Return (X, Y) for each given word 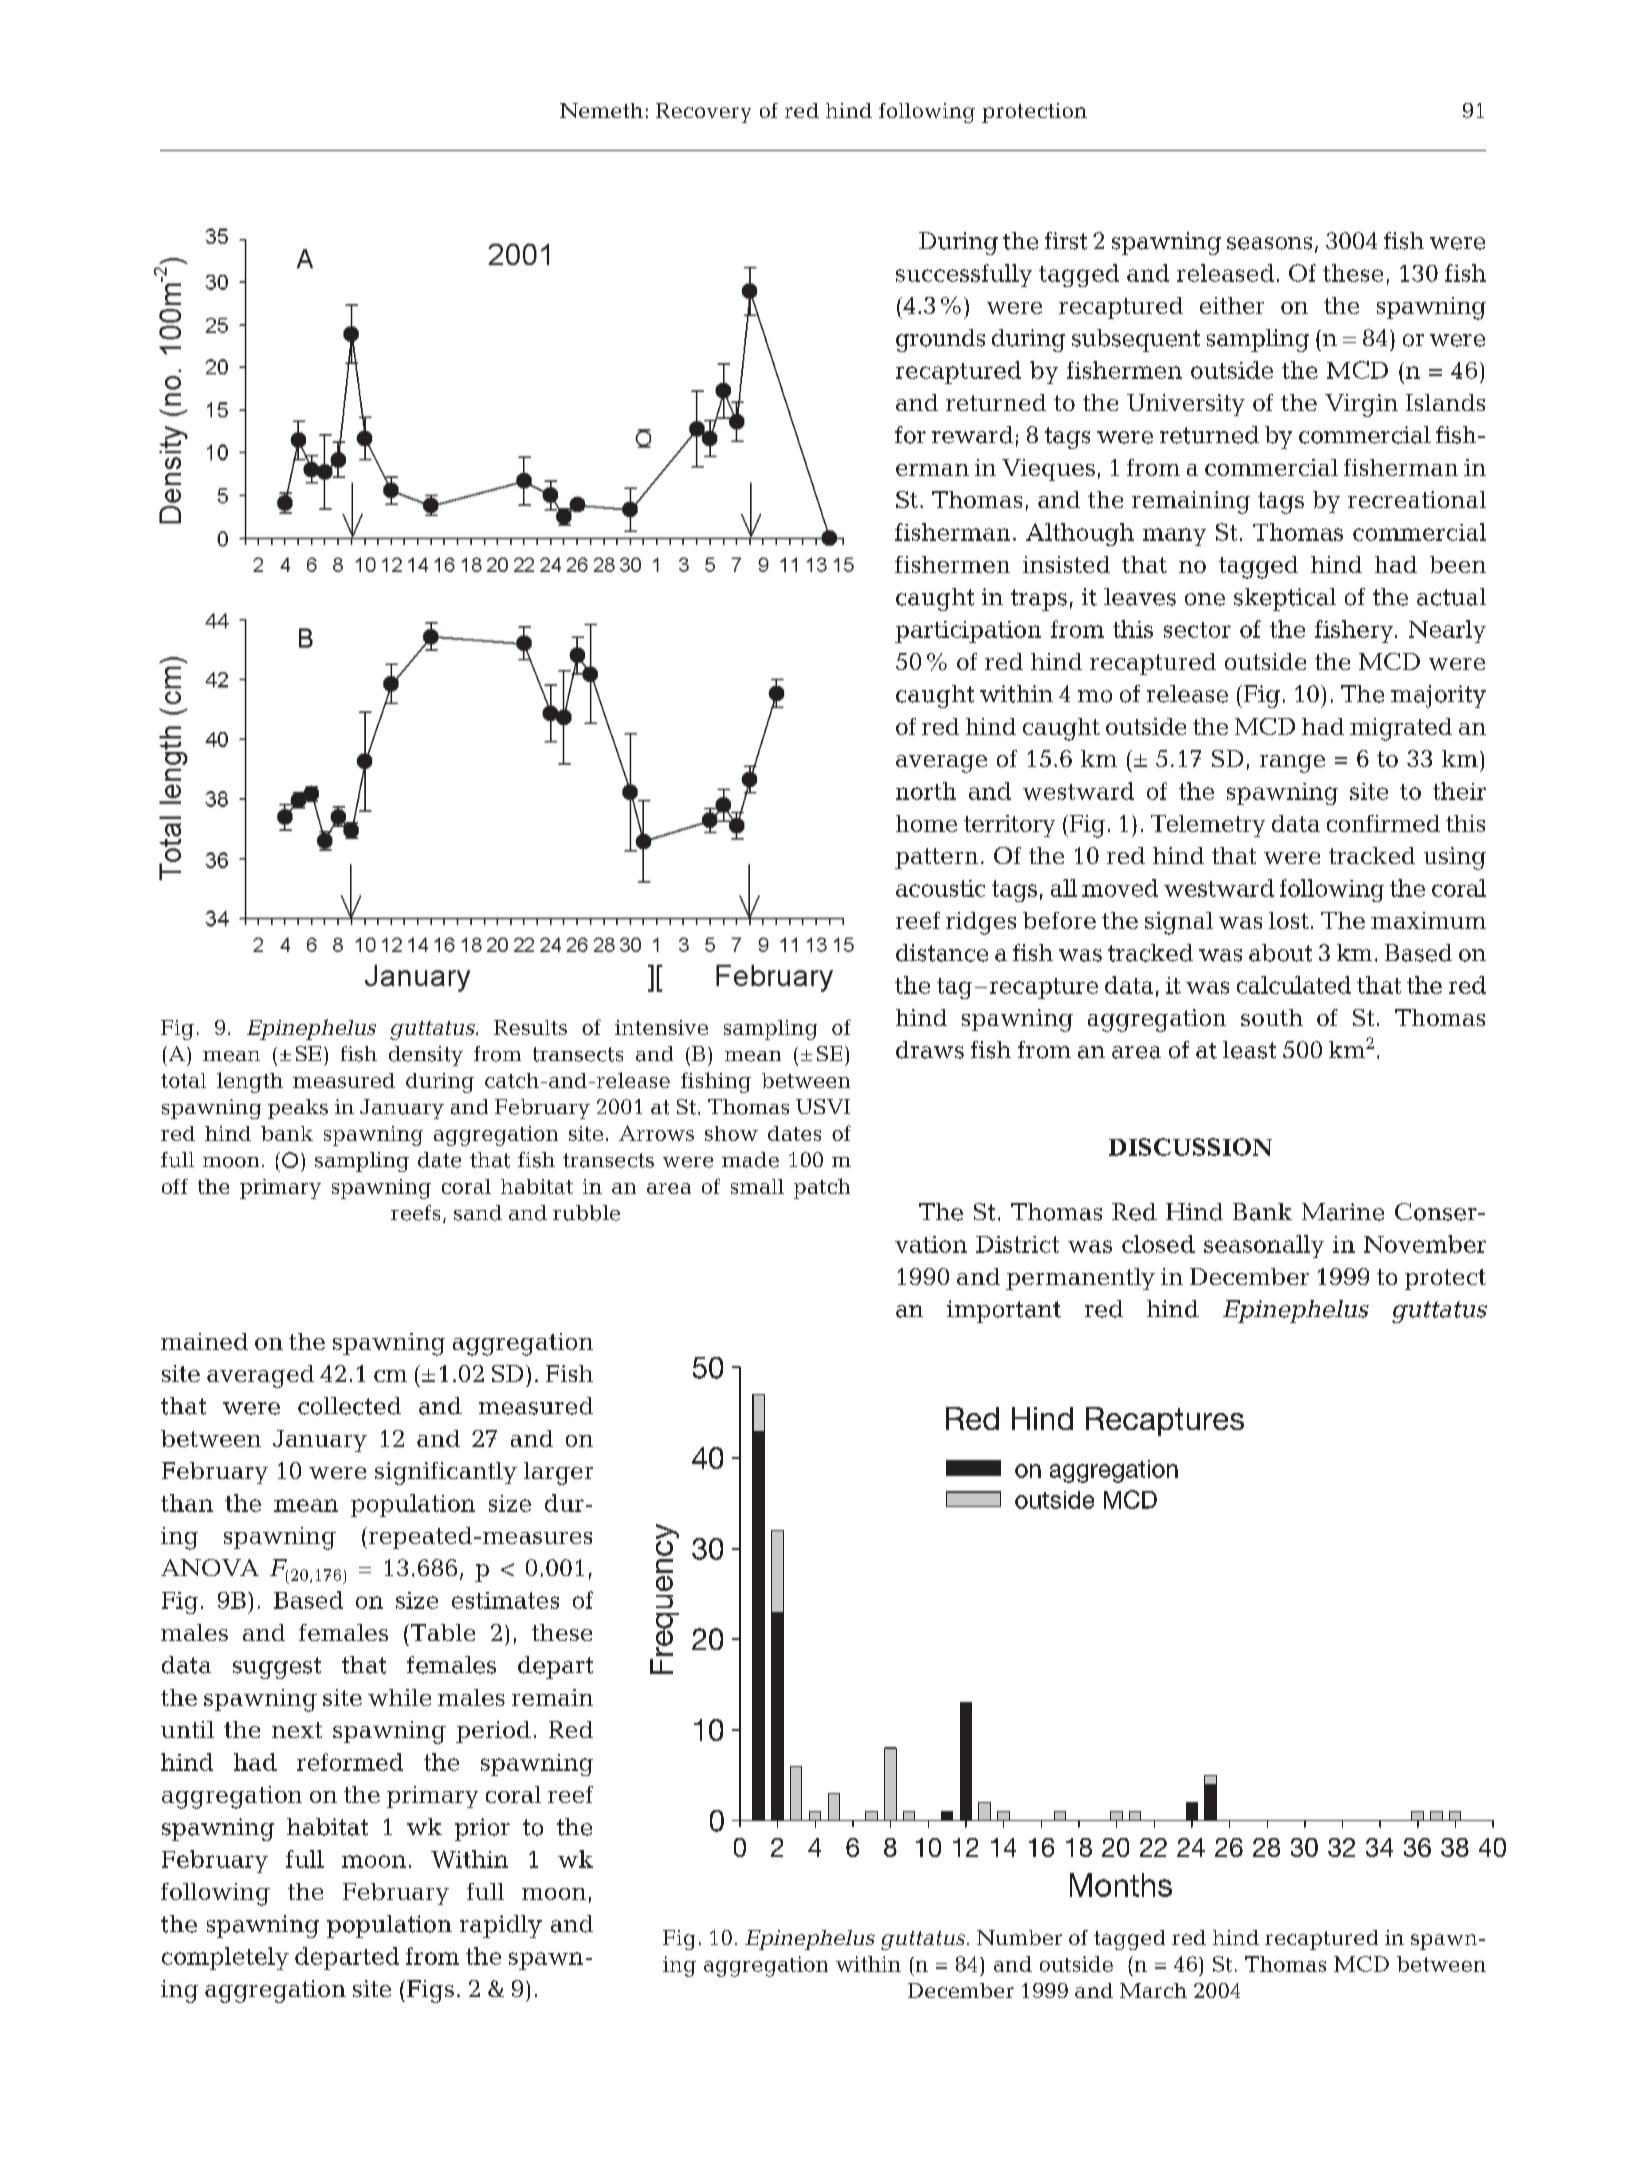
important (1004, 1311)
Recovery (703, 113)
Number (1019, 1937)
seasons (1269, 243)
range (1292, 764)
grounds (940, 340)
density (426, 1056)
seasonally (1264, 1246)
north (926, 791)
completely (225, 1958)
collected (349, 1406)
